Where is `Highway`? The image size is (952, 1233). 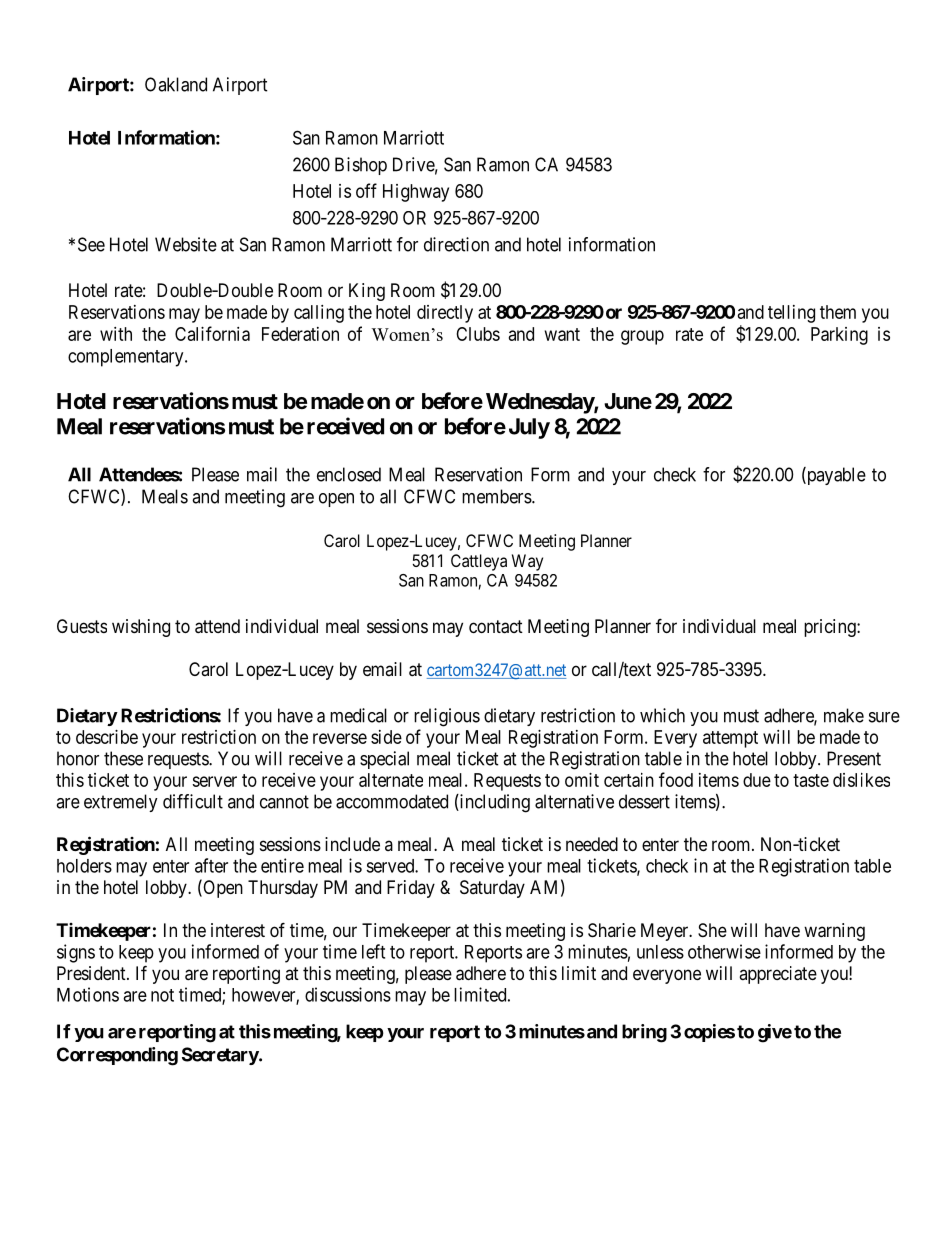 Highway is located at coordinates (416, 193).
